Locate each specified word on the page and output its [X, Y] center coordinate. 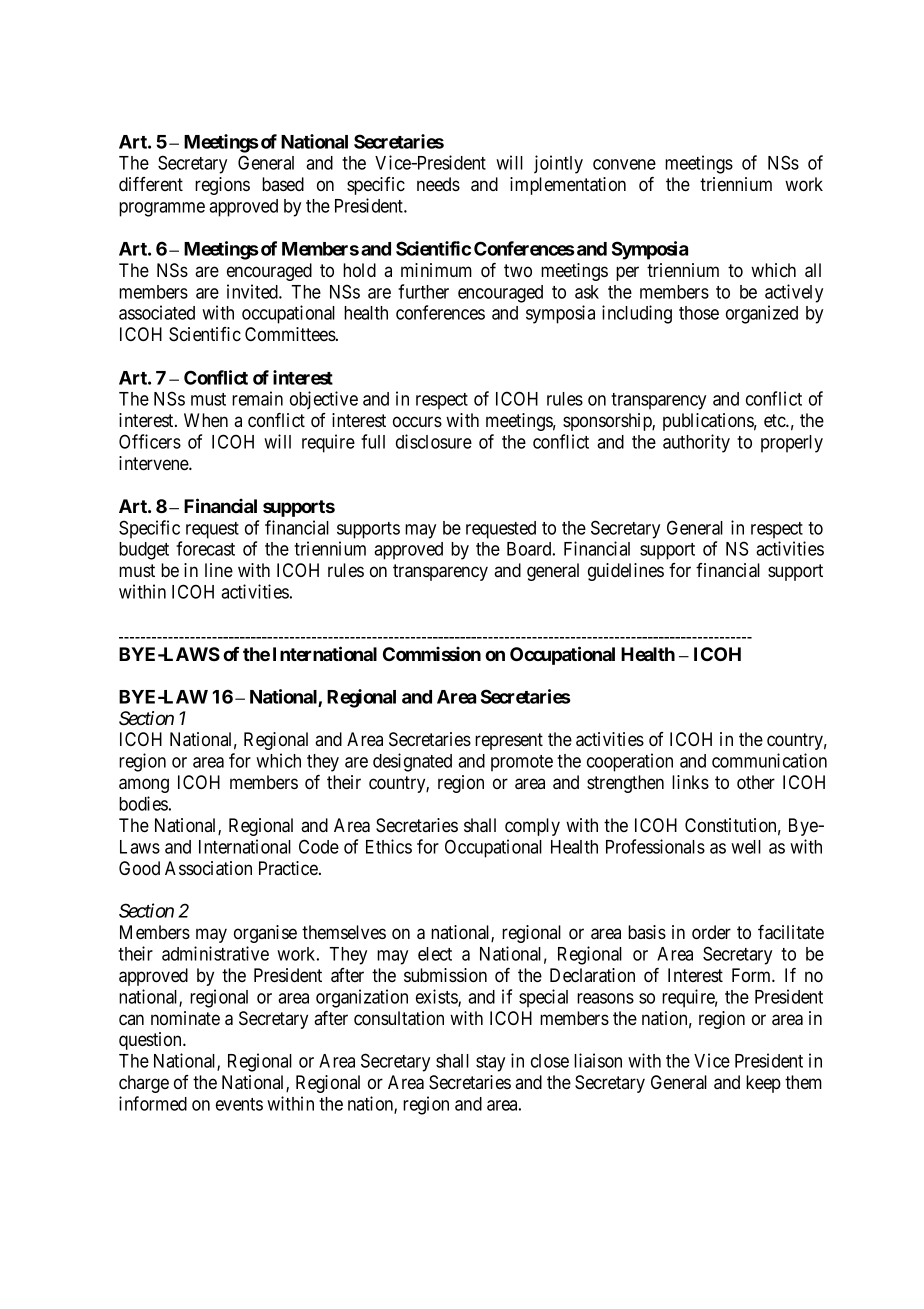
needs [438, 184]
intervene [154, 463]
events [239, 1104]
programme [162, 209]
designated [412, 762]
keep [763, 1084]
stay [490, 1063]
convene [624, 164]
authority [696, 443]
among [144, 785]
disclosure [434, 441]
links [690, 782]
